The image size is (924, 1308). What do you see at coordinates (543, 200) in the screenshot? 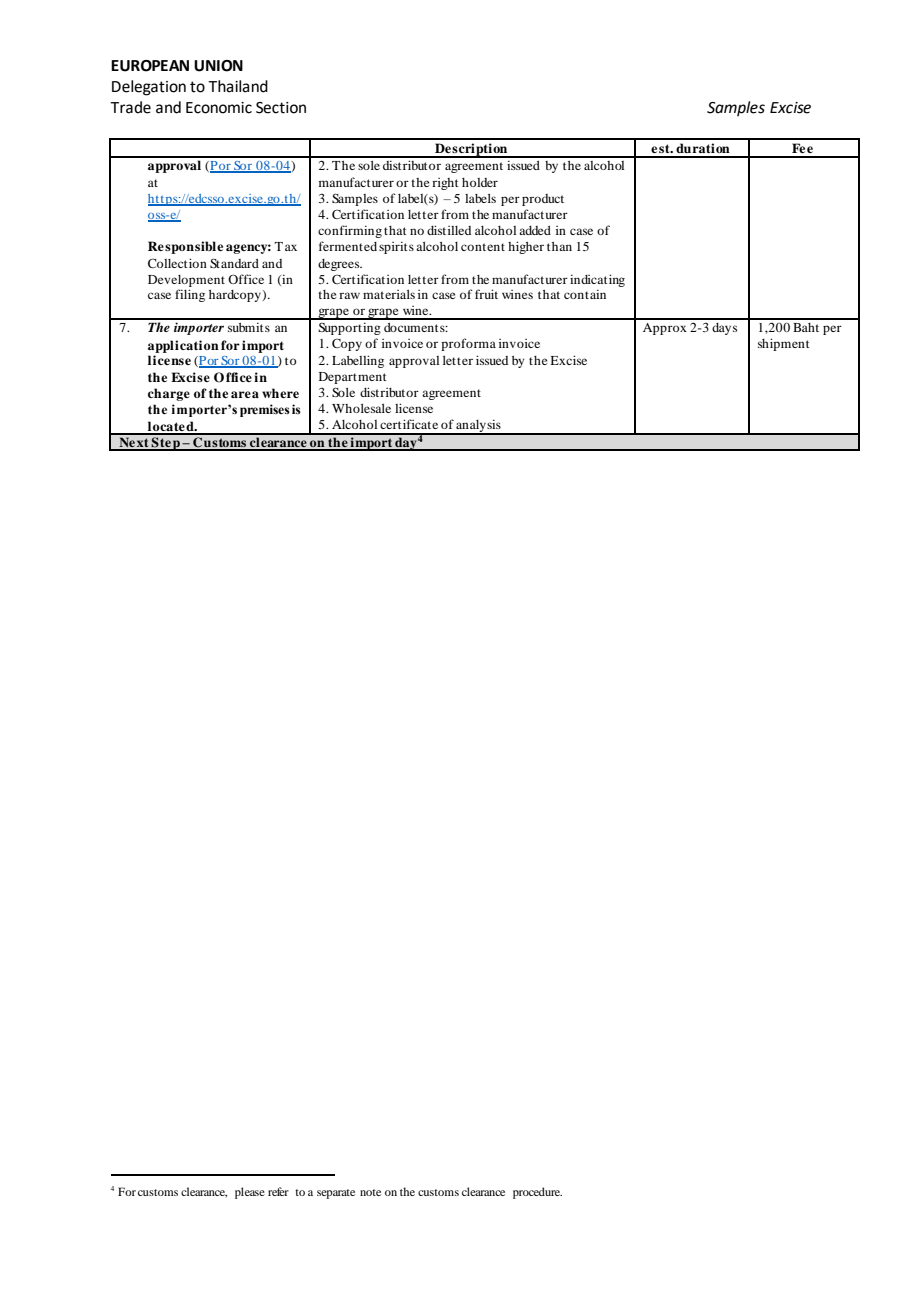
I see `product` at bounding box center [543, 200].
